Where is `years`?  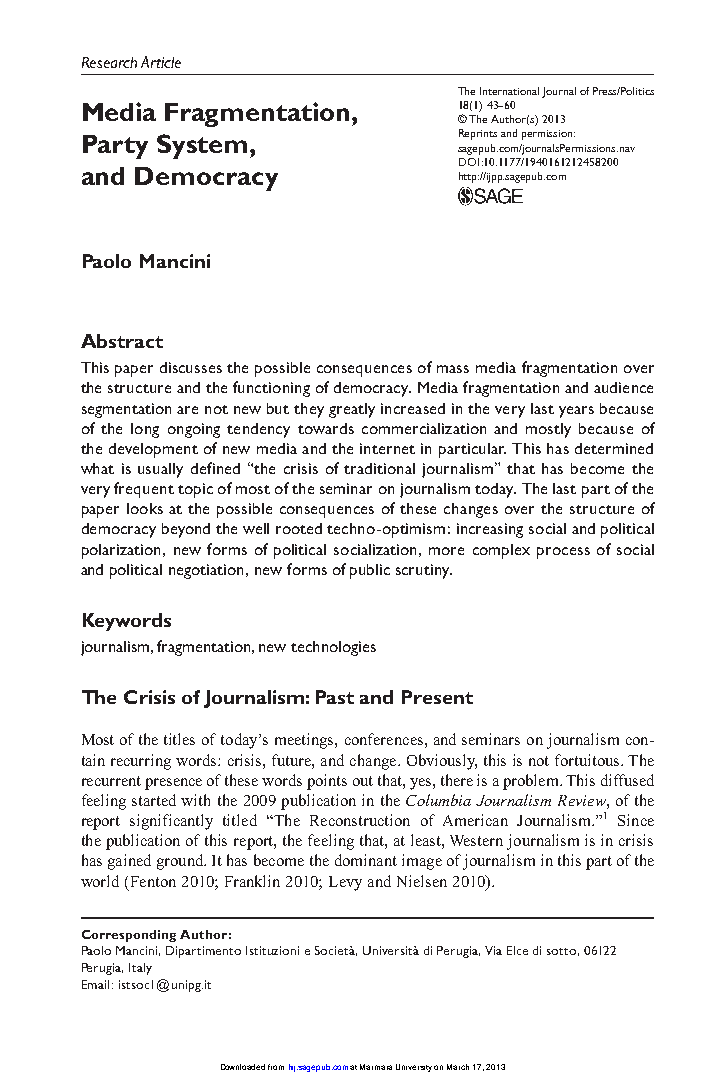 years is located at coordinates (576, 412).
